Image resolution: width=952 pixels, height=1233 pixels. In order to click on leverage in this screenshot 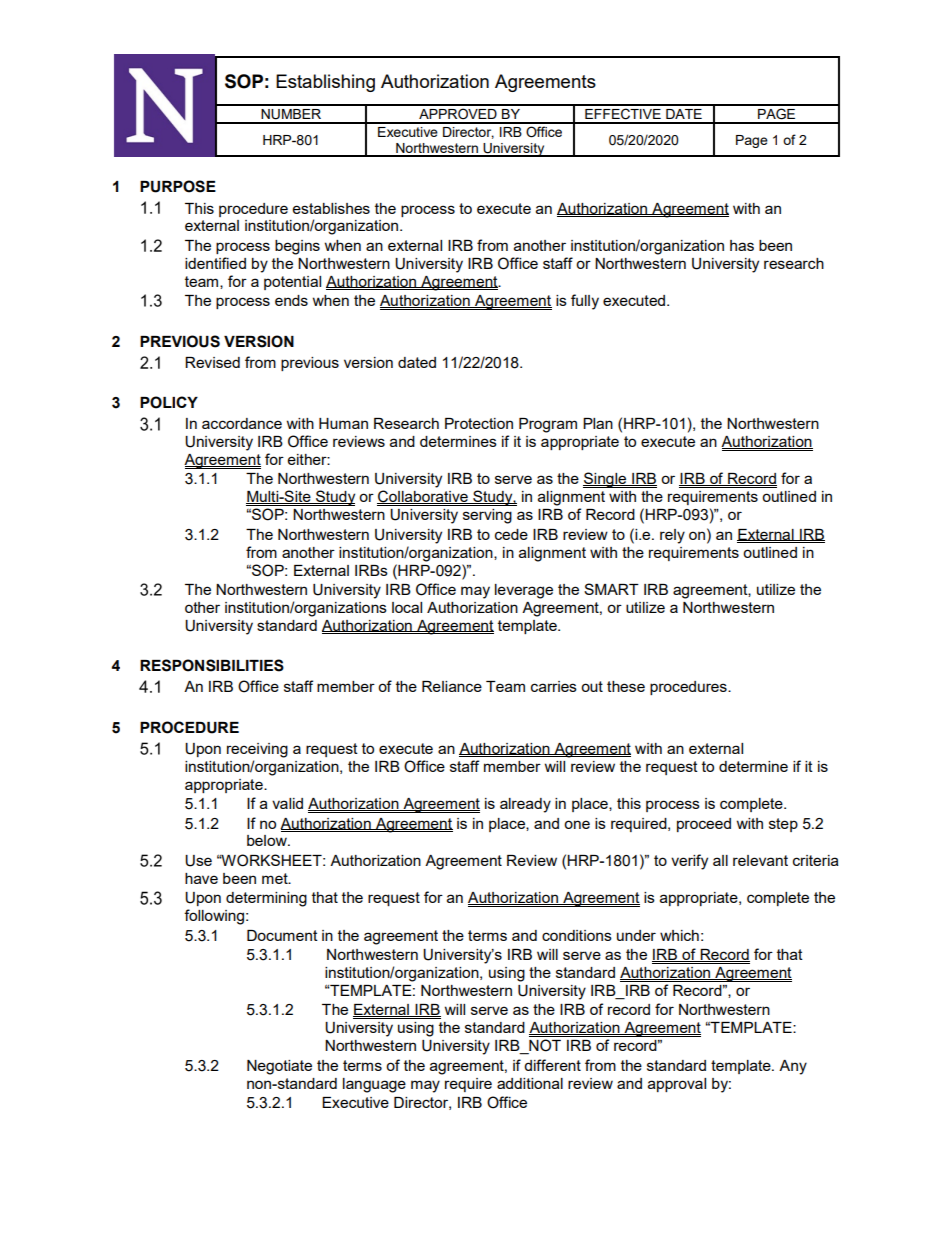, I will do `click(524, 591)`.
